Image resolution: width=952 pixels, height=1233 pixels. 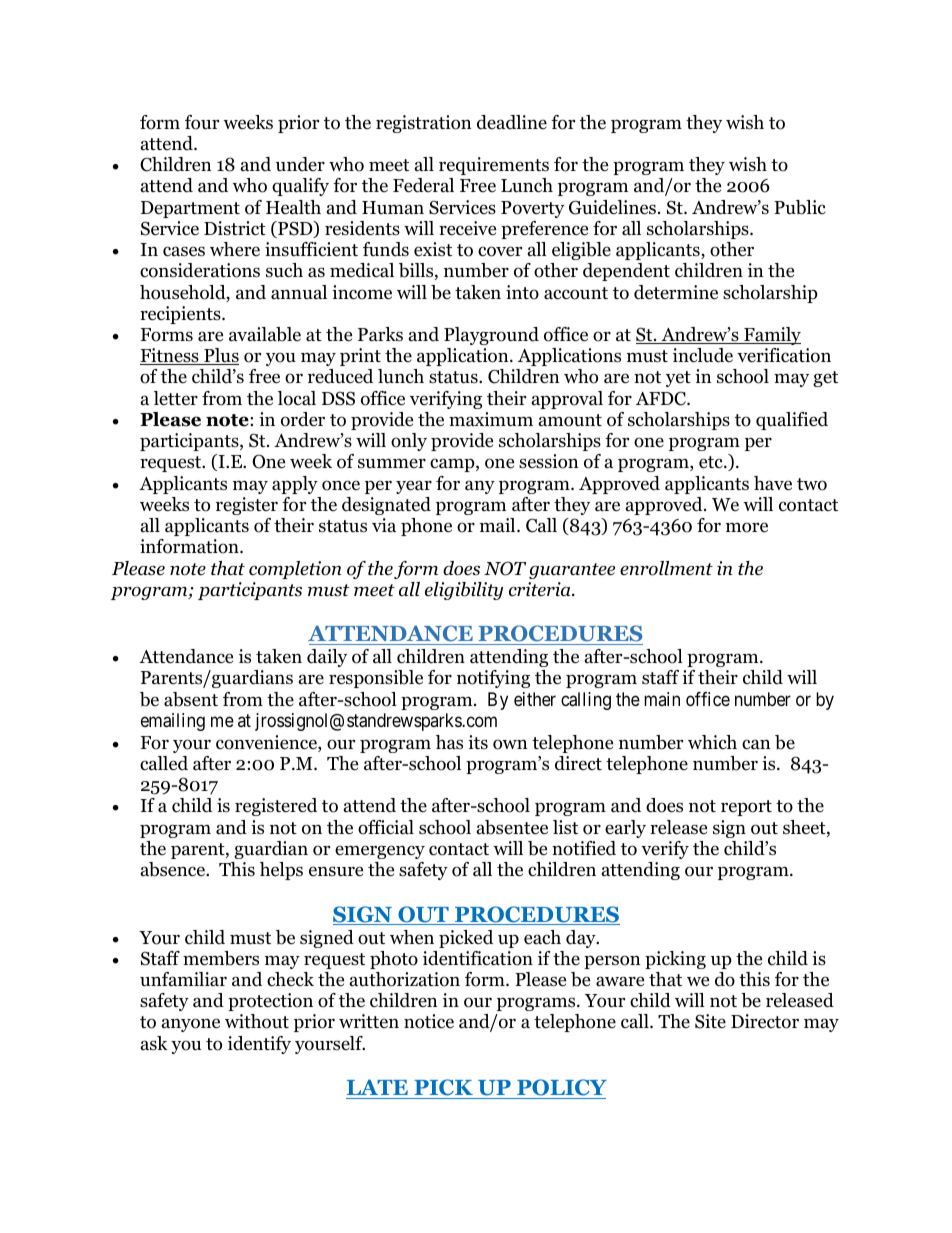 I want to click on completion, so click(x=295, y=570).
